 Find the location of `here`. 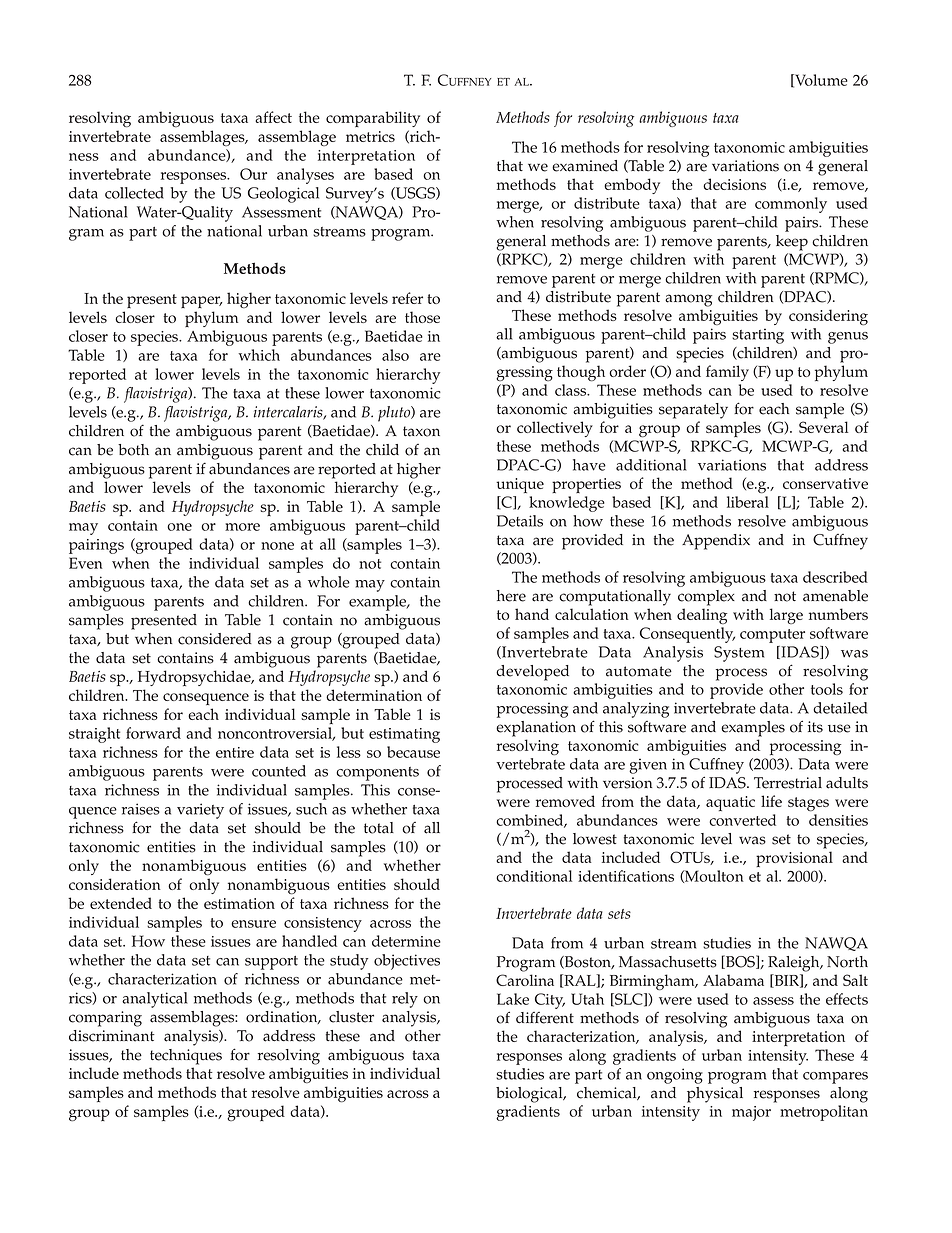

here is located at coordinates (511, 596).
